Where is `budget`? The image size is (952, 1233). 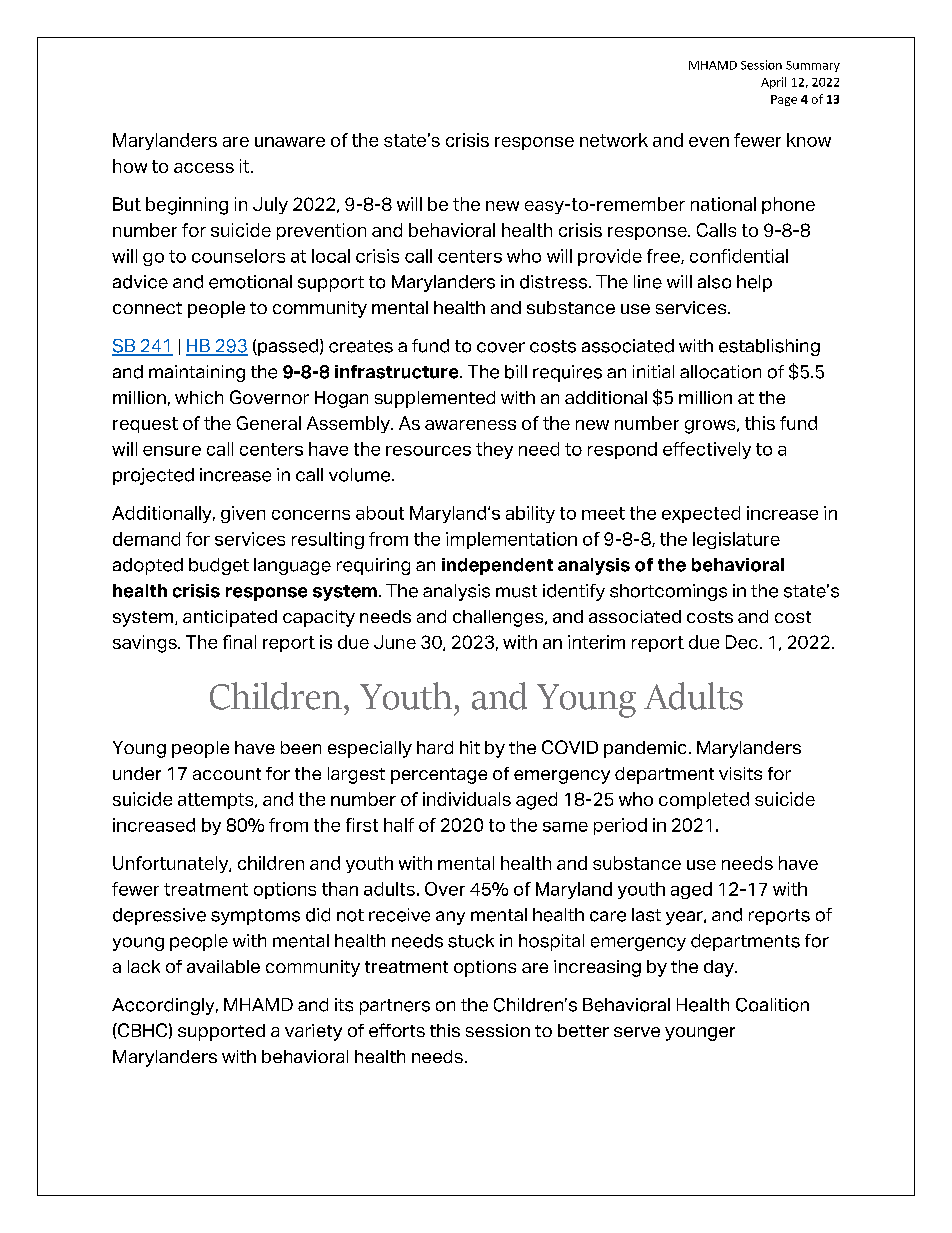
budget is located at coordinates (219, 566).
